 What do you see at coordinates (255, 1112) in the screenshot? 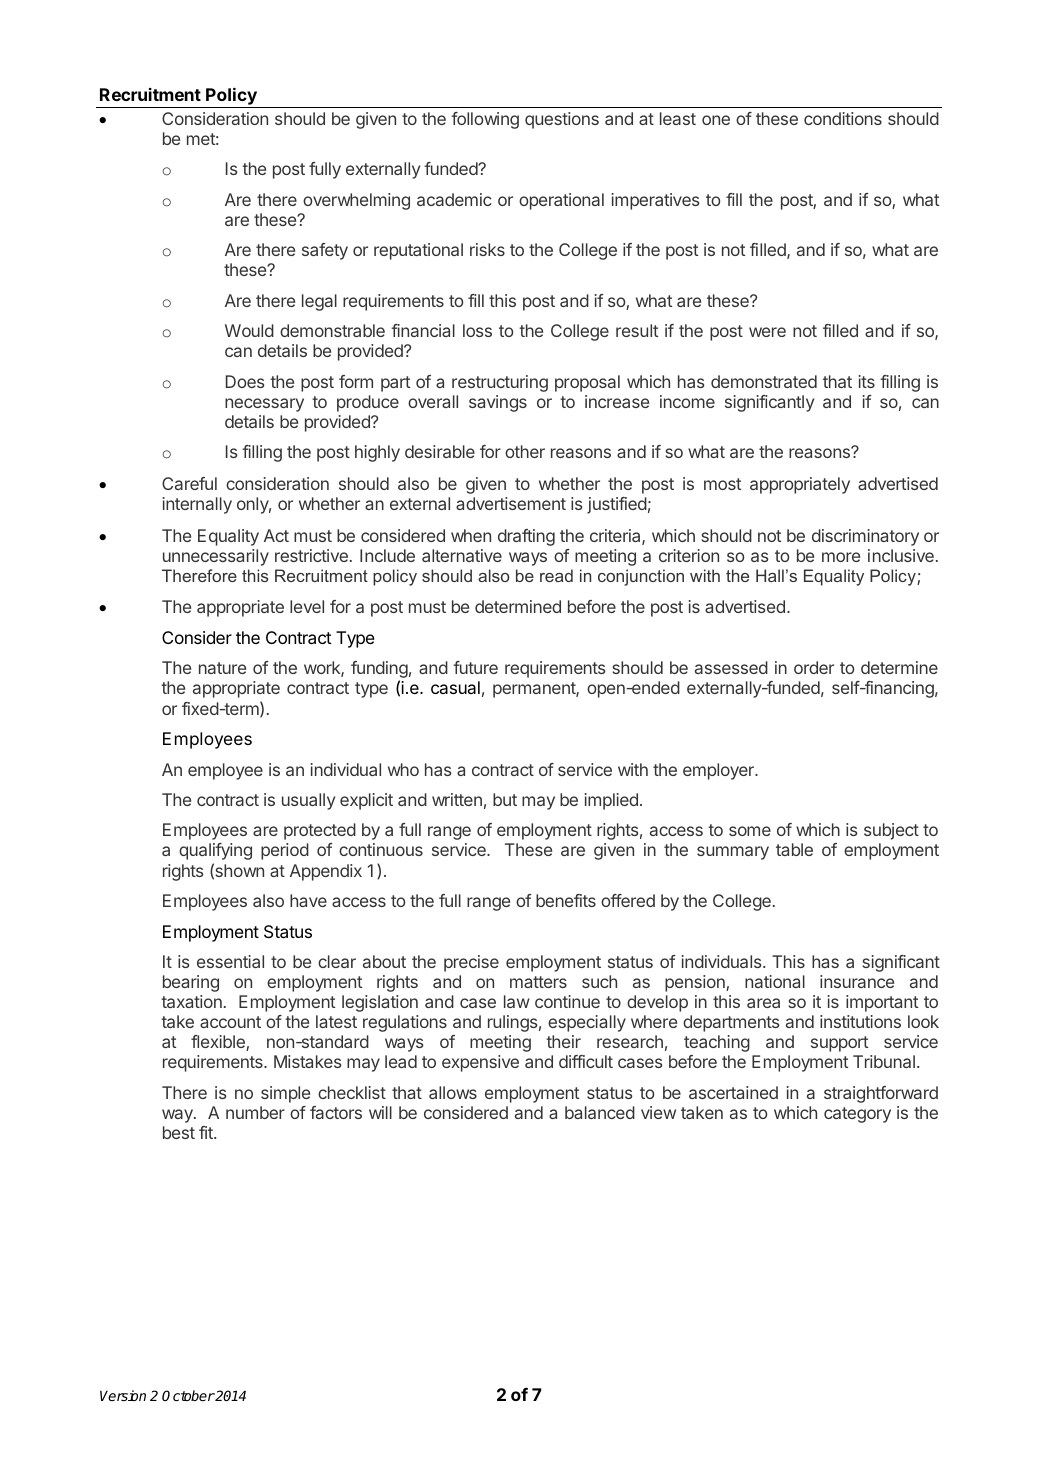
I see `number` at bounding box center [255, 1112].
